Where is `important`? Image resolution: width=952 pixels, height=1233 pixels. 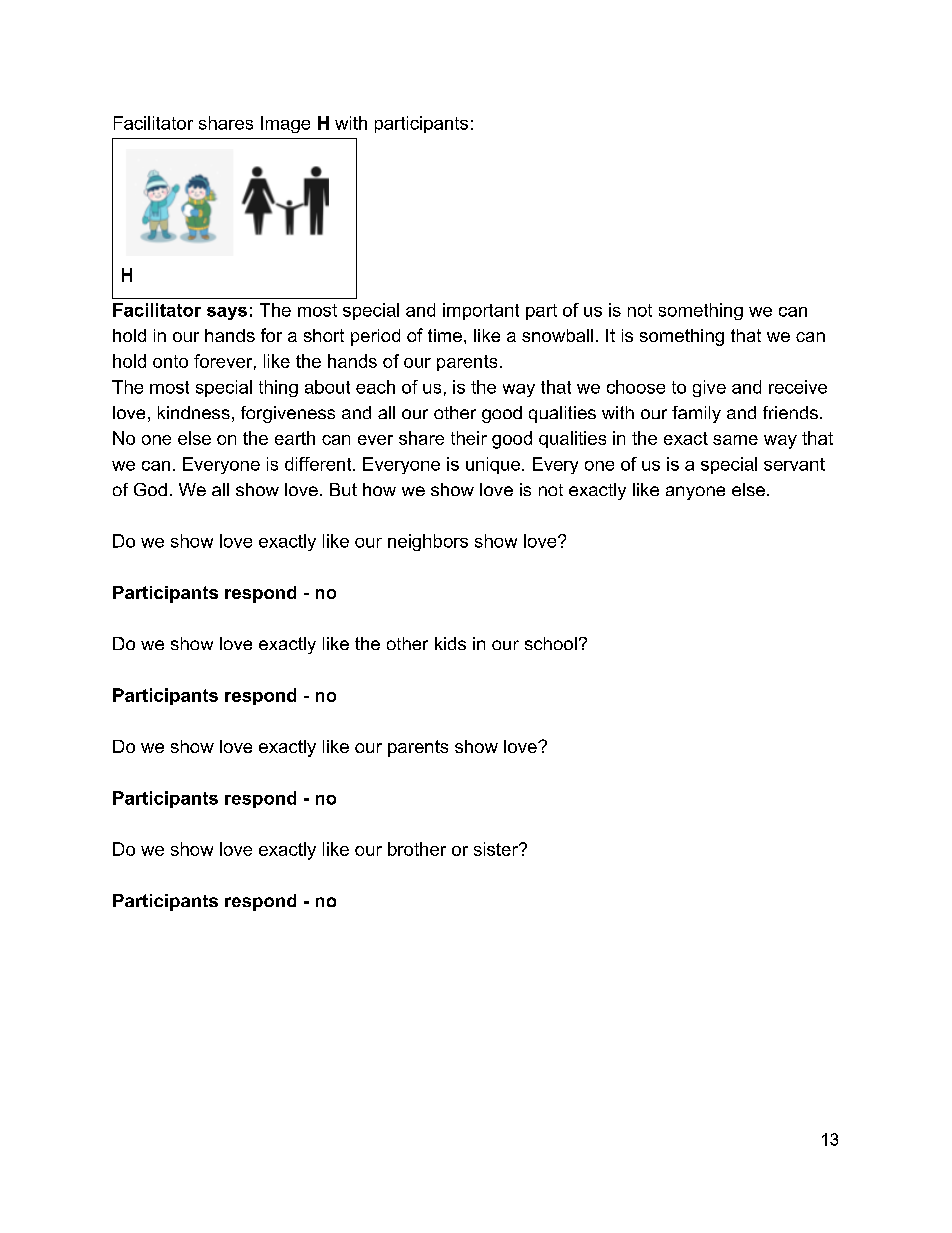
important is located at coordinates (481, 311).
